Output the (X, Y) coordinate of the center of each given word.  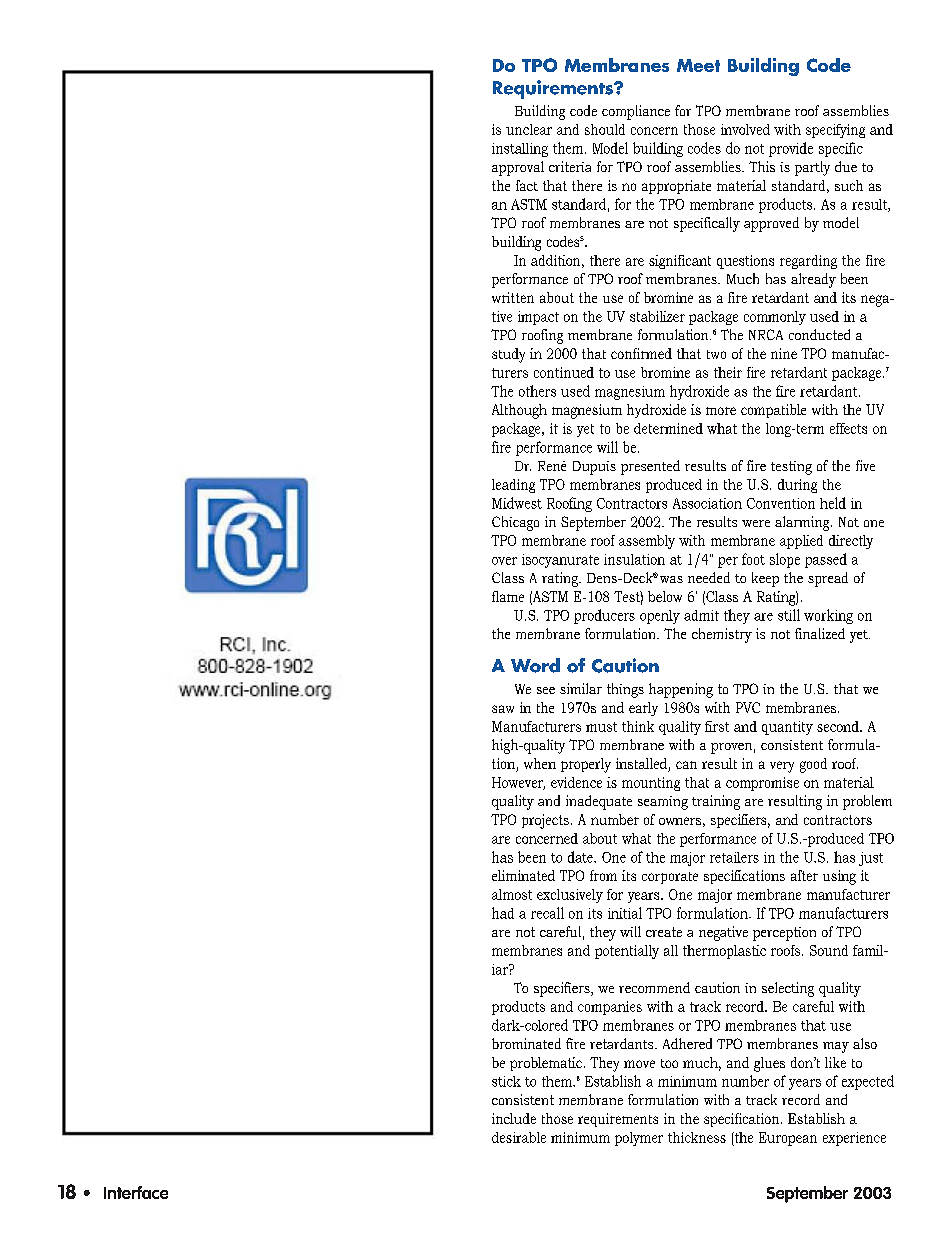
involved (745, 129)
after (804, 875)
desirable (519, 1137)
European (788, 1139)
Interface (136, 1192)
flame (508, 596)
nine (784, 353)
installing (520, 150)
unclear (529, 129)
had (503, 913)
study (508, 355)
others (537, 391)
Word (535, 665)
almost (512, 894)
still (789, 615)
